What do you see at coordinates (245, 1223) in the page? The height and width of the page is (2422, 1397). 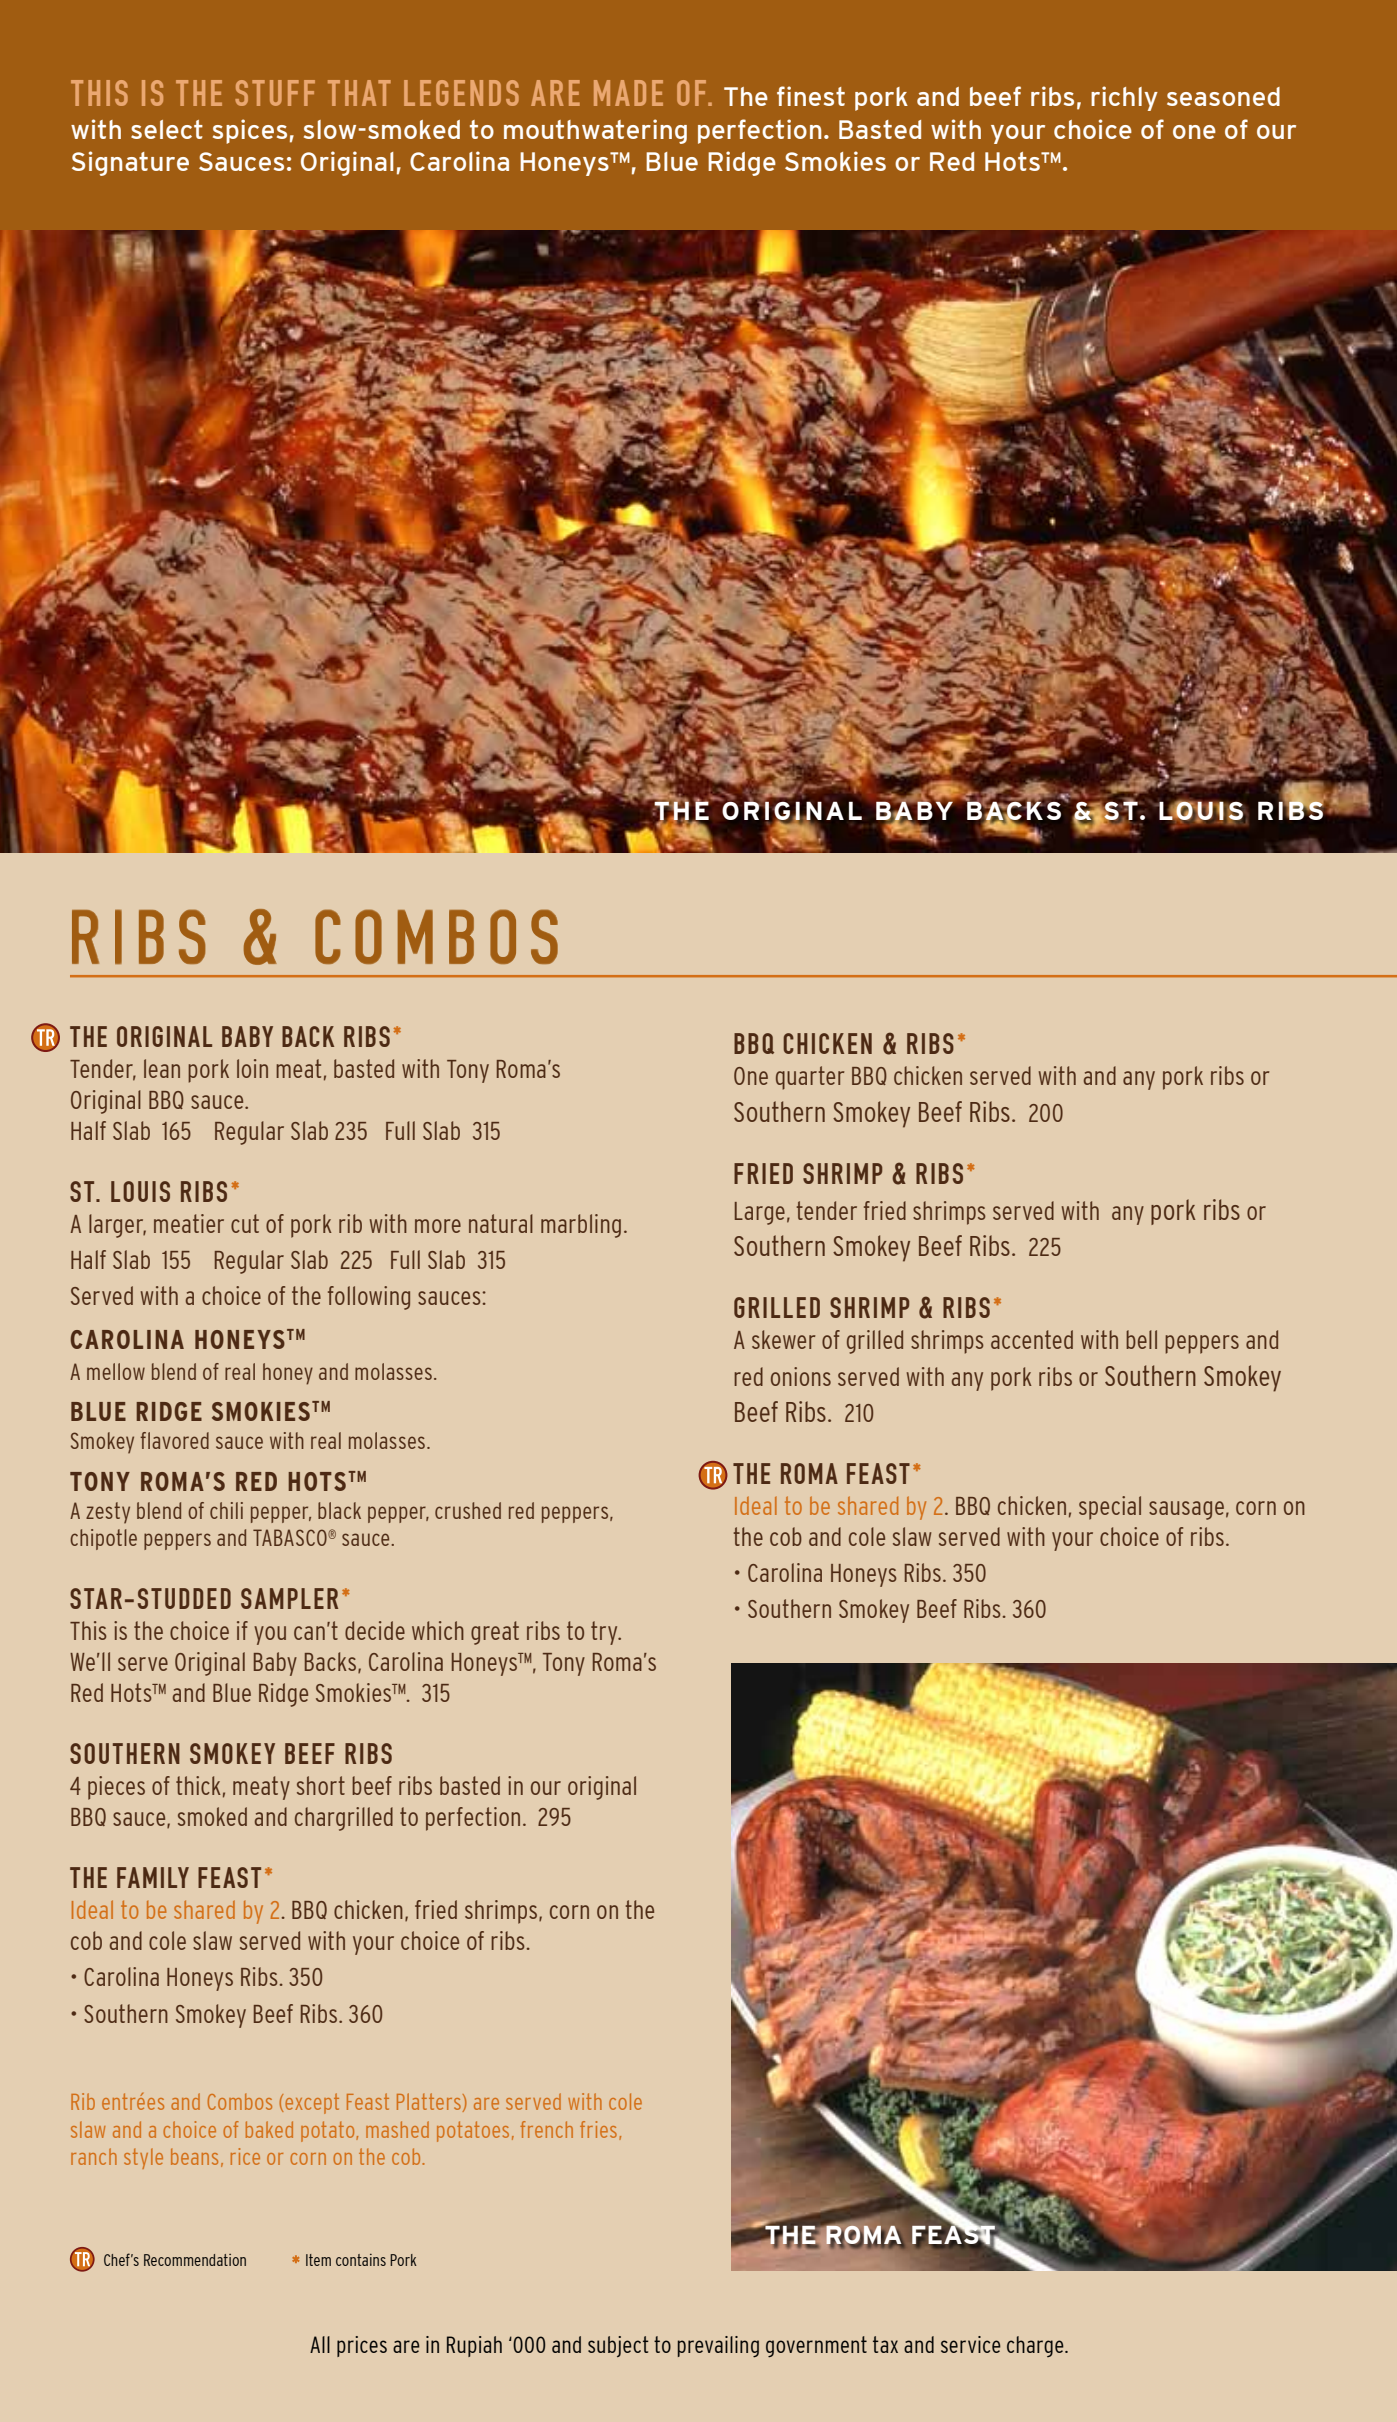 I see `cut` at bounding box center [245, 1223].
